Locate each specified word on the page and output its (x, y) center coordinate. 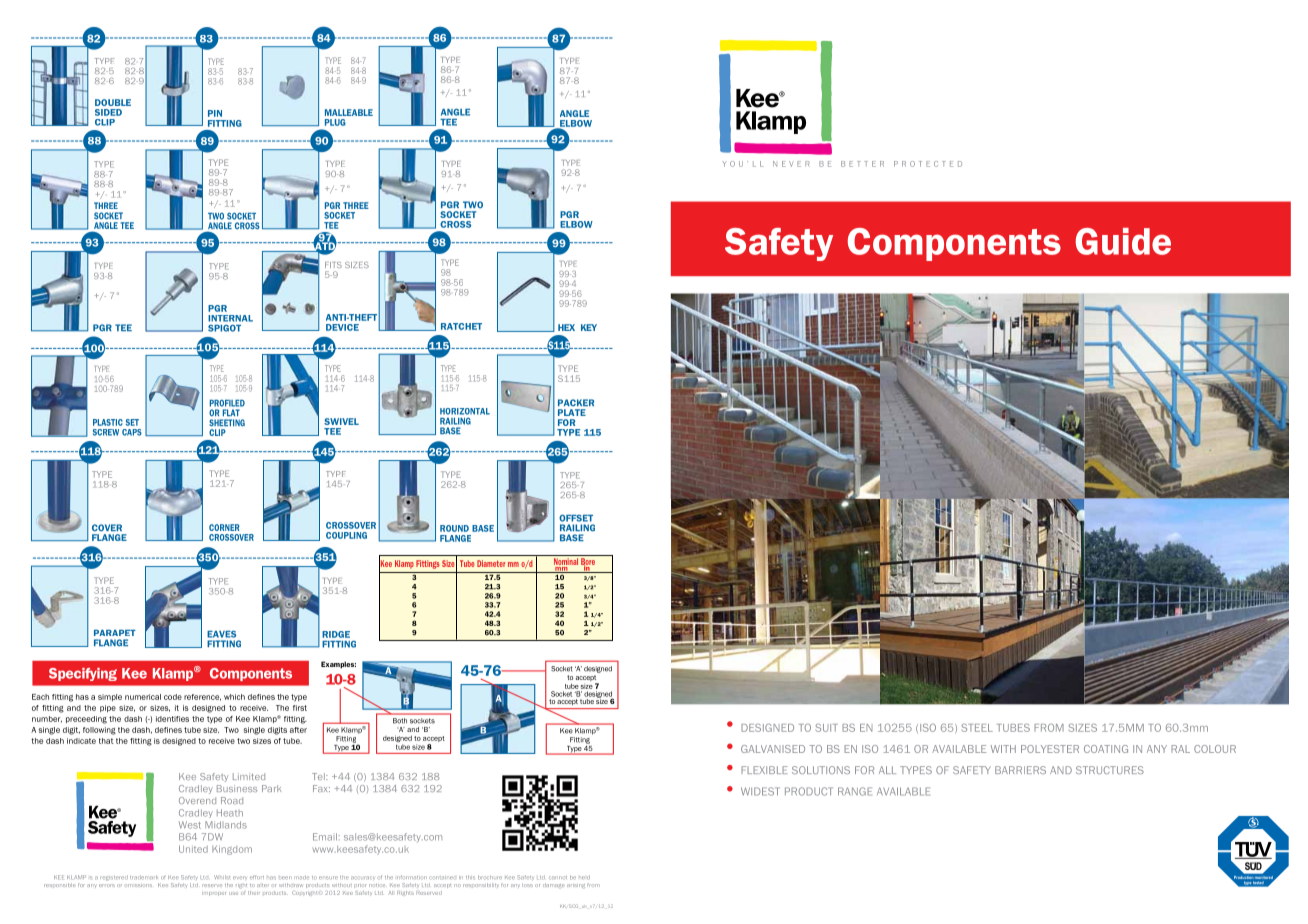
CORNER (224, 527)
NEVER (791, 164)
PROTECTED (928, 164)
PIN (215, 113)
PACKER (576, 402)
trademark (144, 877)
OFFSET (576, 518)
